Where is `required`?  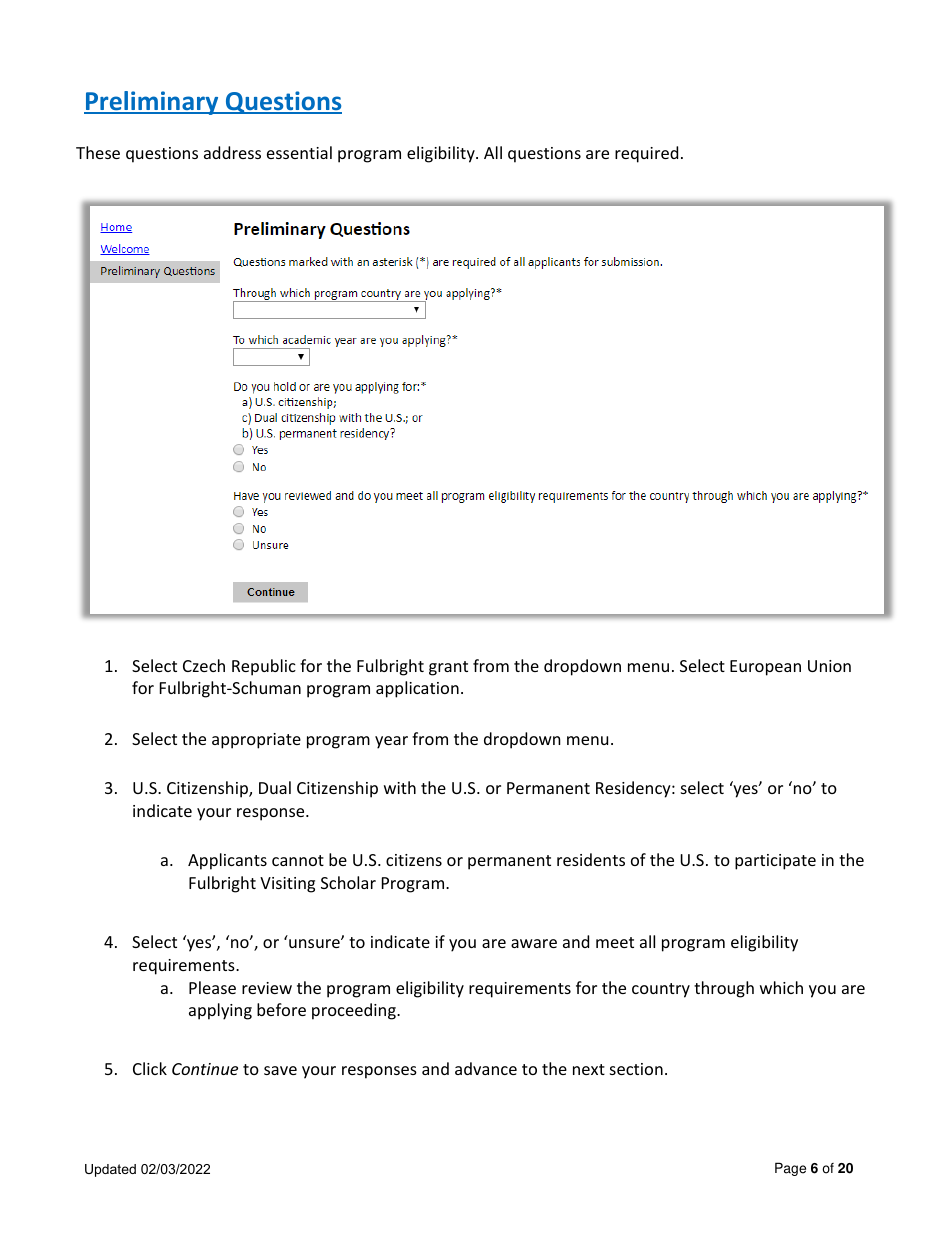 required is located at coordinates (646, 154).
